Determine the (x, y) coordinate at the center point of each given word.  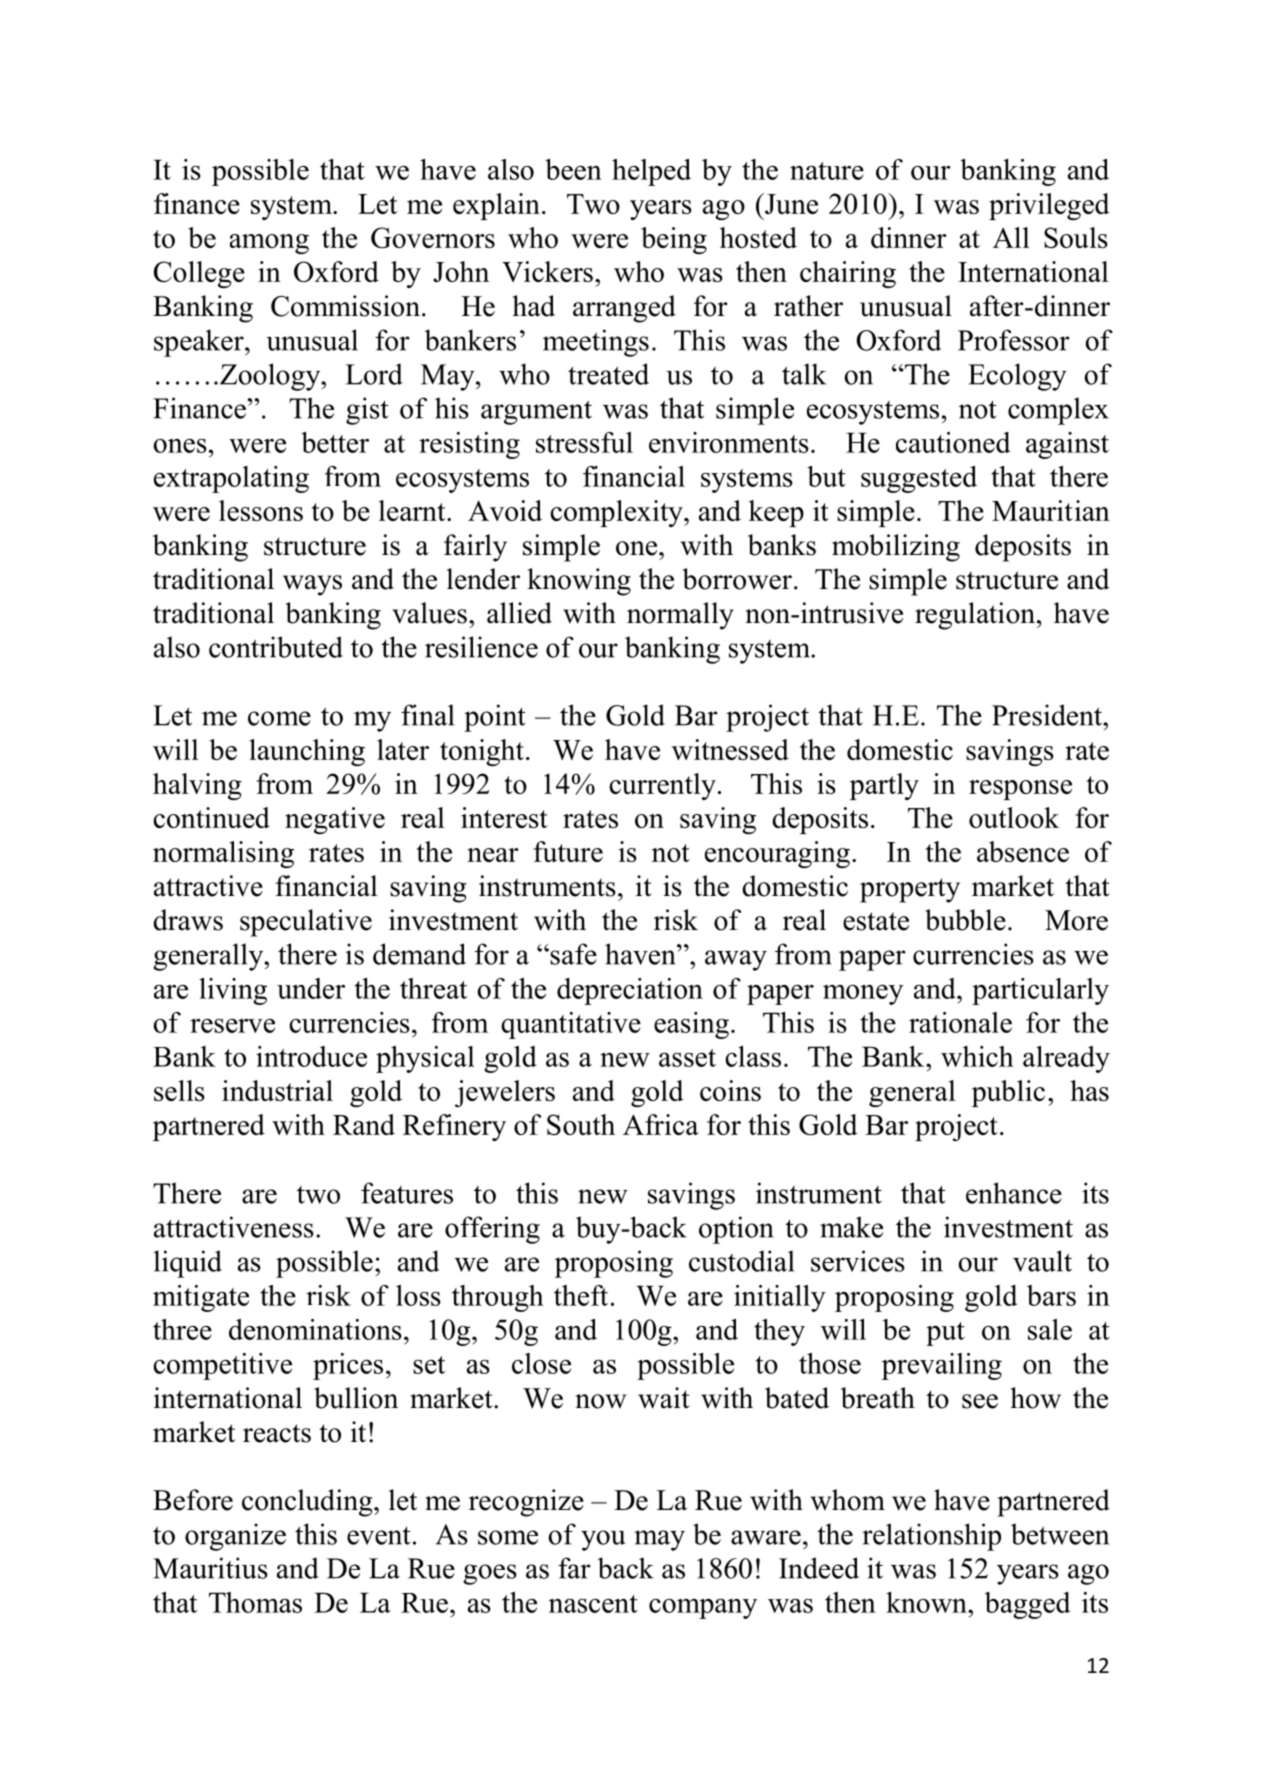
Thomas (255, 1602)
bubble (965, 920)
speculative (306, 923)
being (674, 240)
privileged (1049, 206)
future (568, 851)
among (269, 244)
